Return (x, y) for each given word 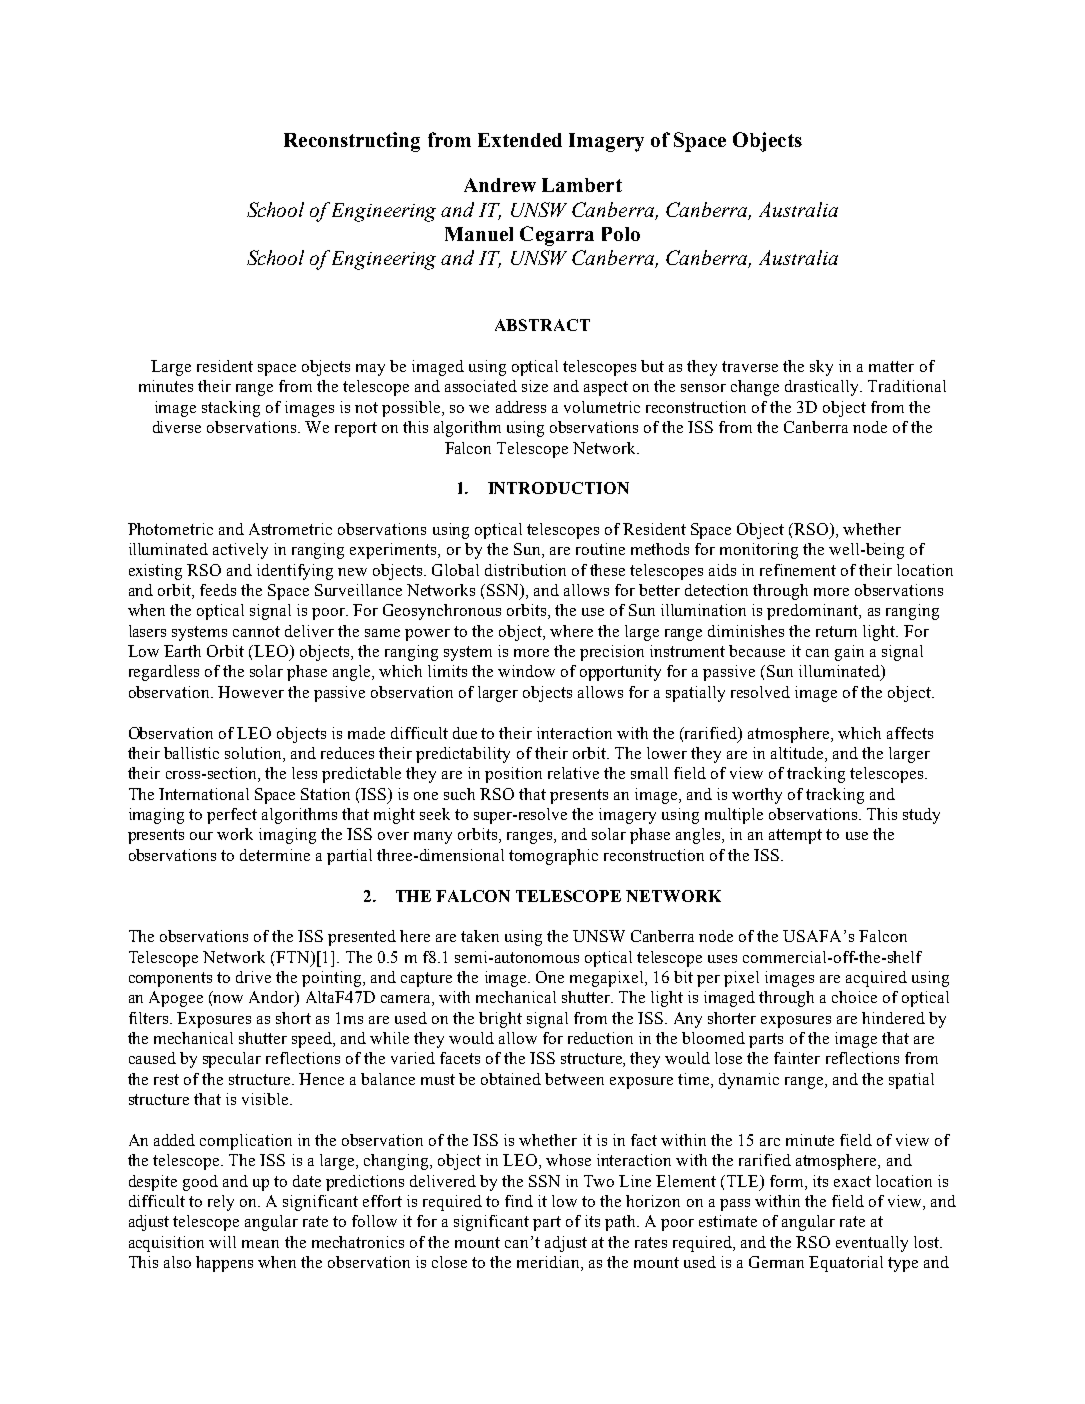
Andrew (500, 185)
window (526, 671)
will (222, 1242)
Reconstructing (352, 142)
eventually (872, 1244)
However (251, 692)
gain (849, 653)
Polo (621, 234)
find (519, 1201)
